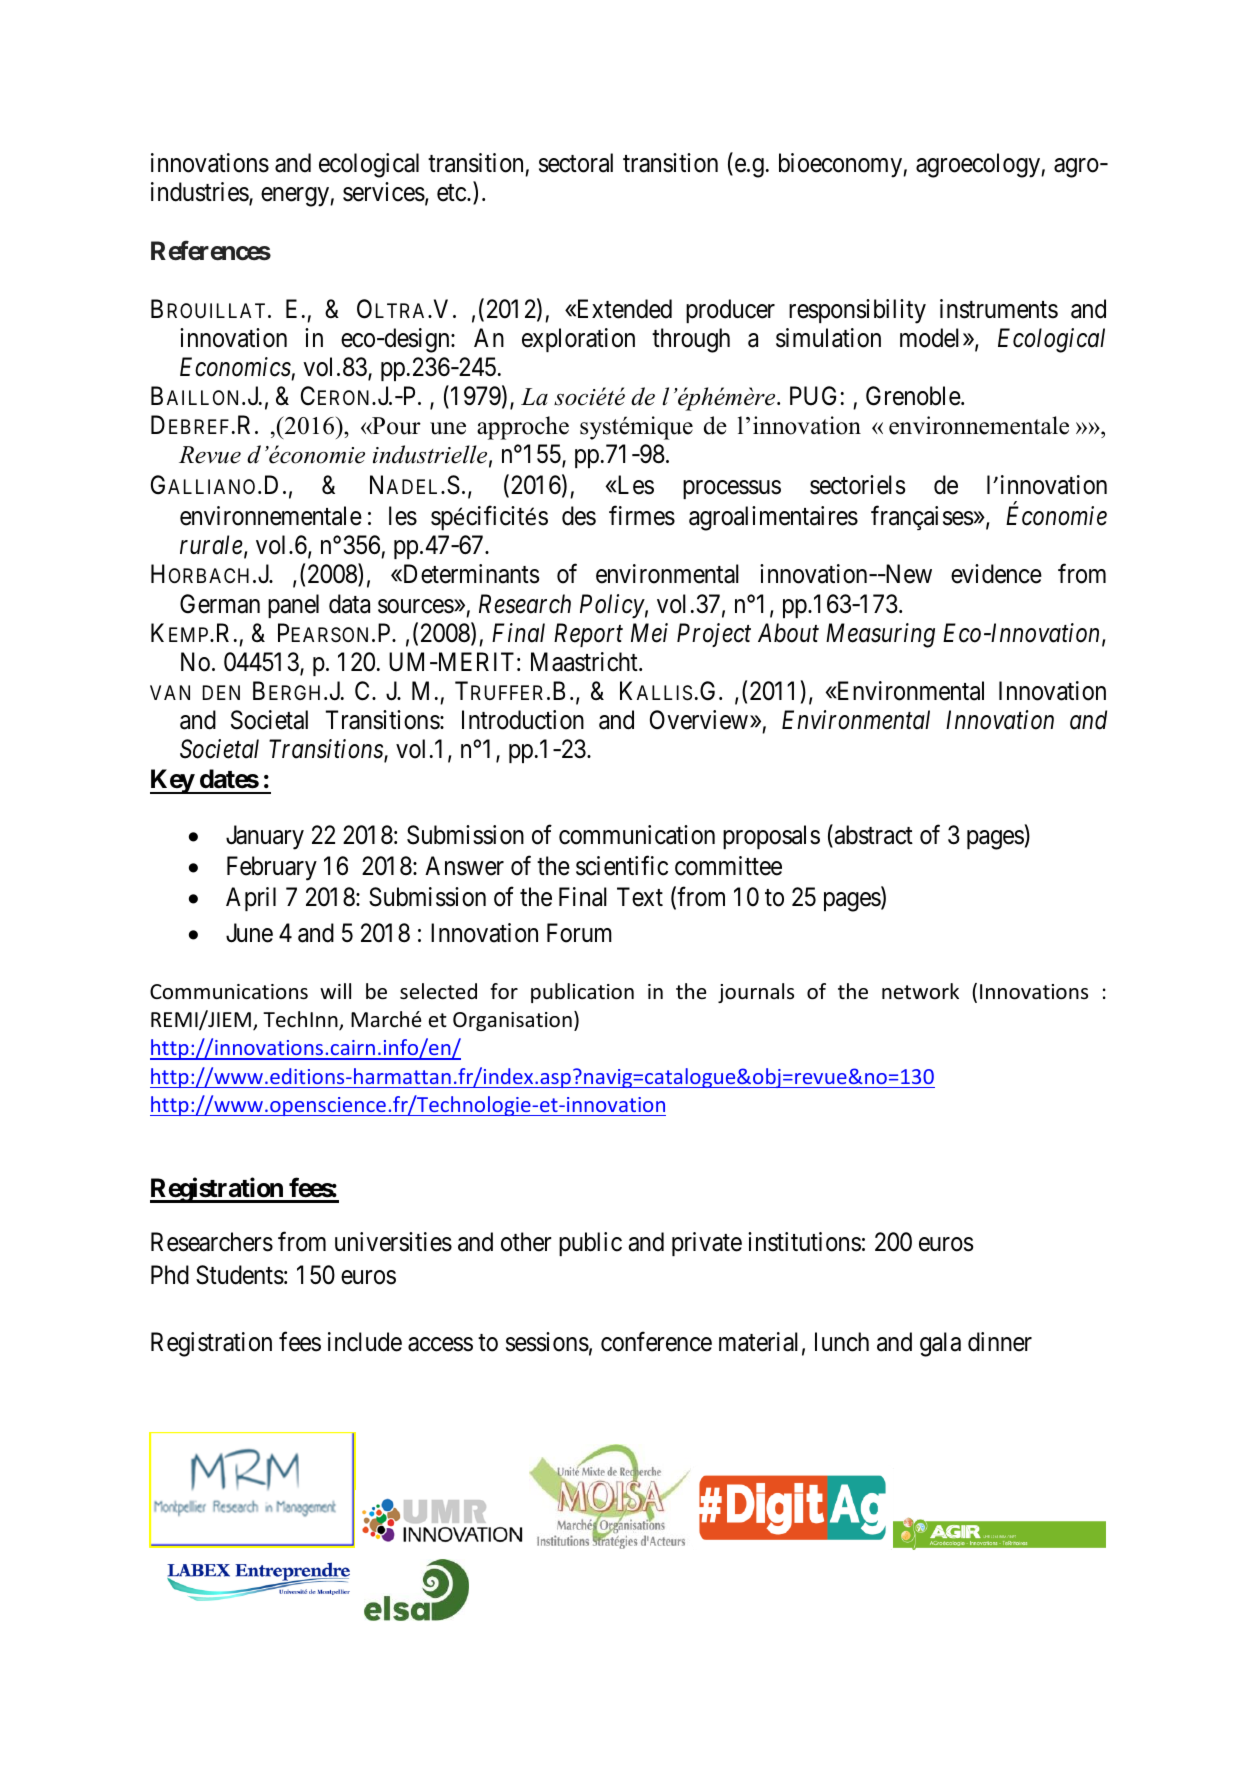 The height and width of the screenshot is (1778, 1257). What do you see at coordinates (872, 836) in the screenshot?
I see `abstract` at bounding box center [872, 836].
